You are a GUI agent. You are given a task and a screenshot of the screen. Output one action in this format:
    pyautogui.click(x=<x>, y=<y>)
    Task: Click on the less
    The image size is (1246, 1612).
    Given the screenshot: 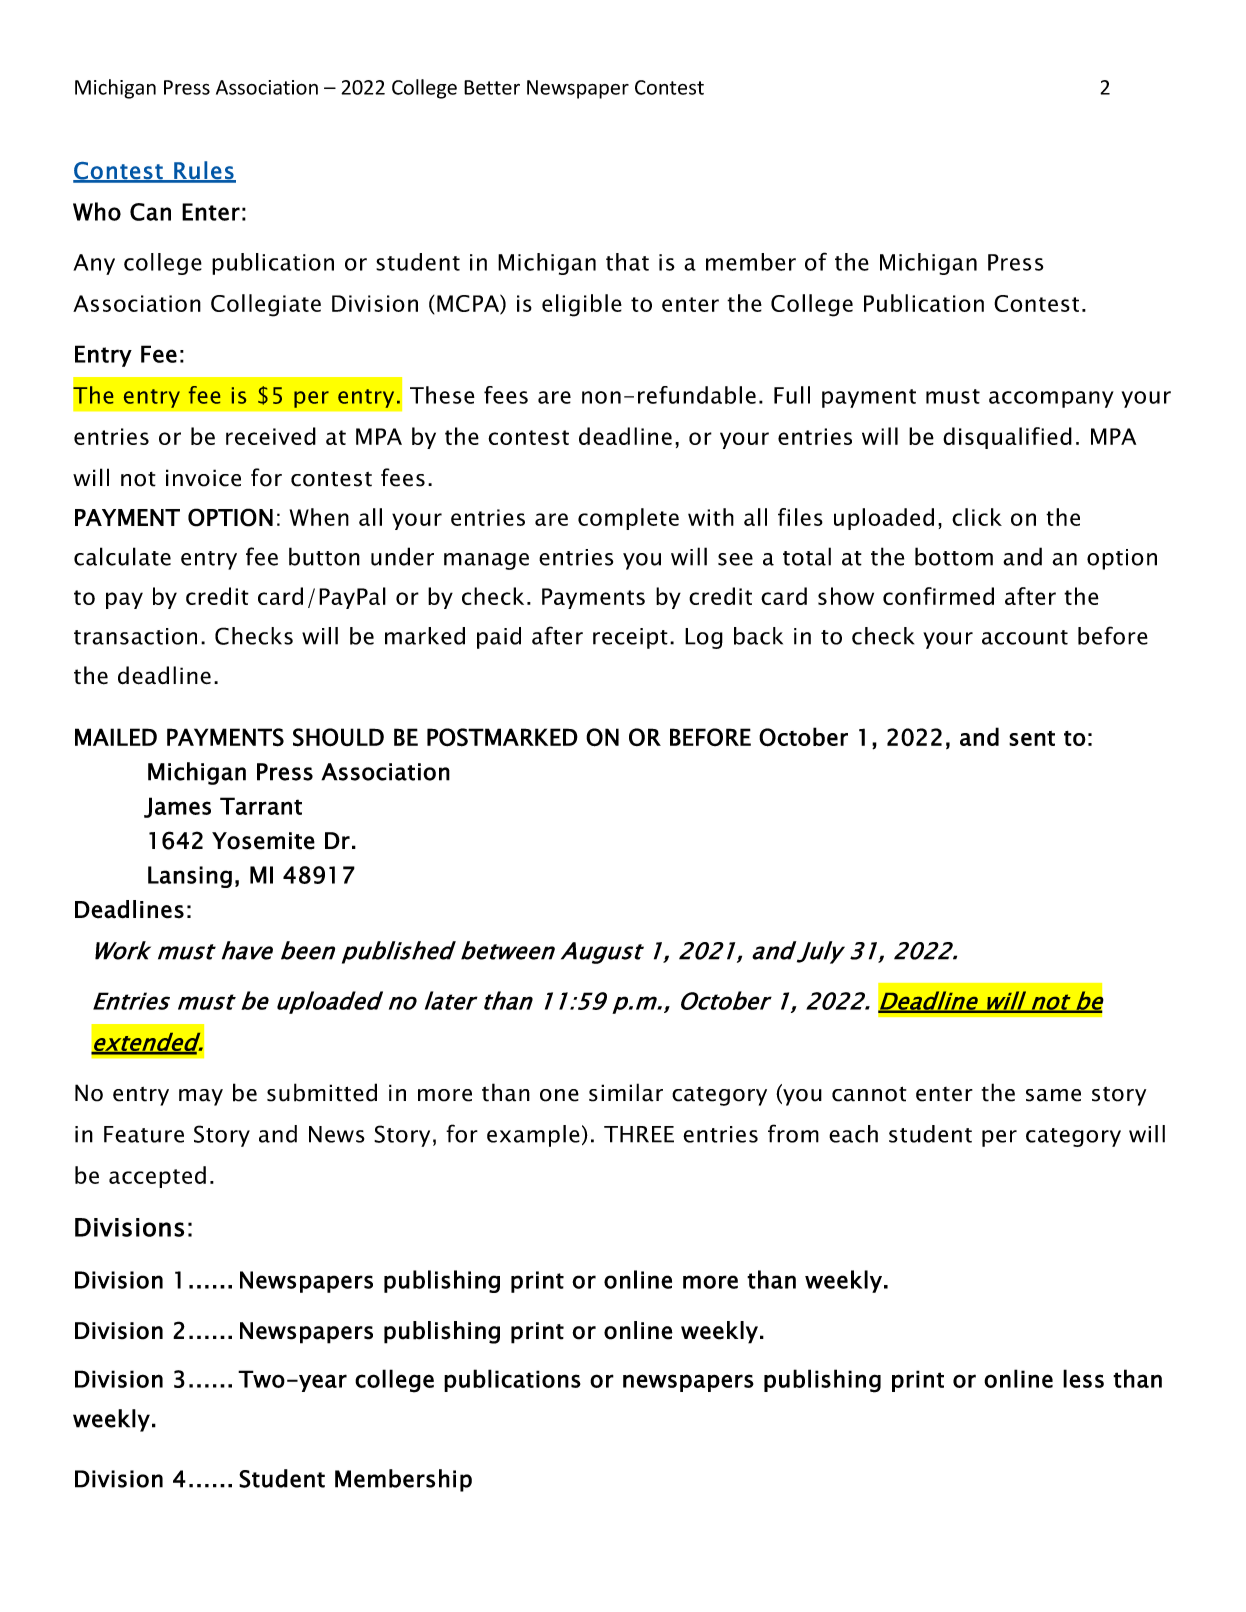 What is the action you would take?
    pyautogui.click(x=1083, y=1378)
